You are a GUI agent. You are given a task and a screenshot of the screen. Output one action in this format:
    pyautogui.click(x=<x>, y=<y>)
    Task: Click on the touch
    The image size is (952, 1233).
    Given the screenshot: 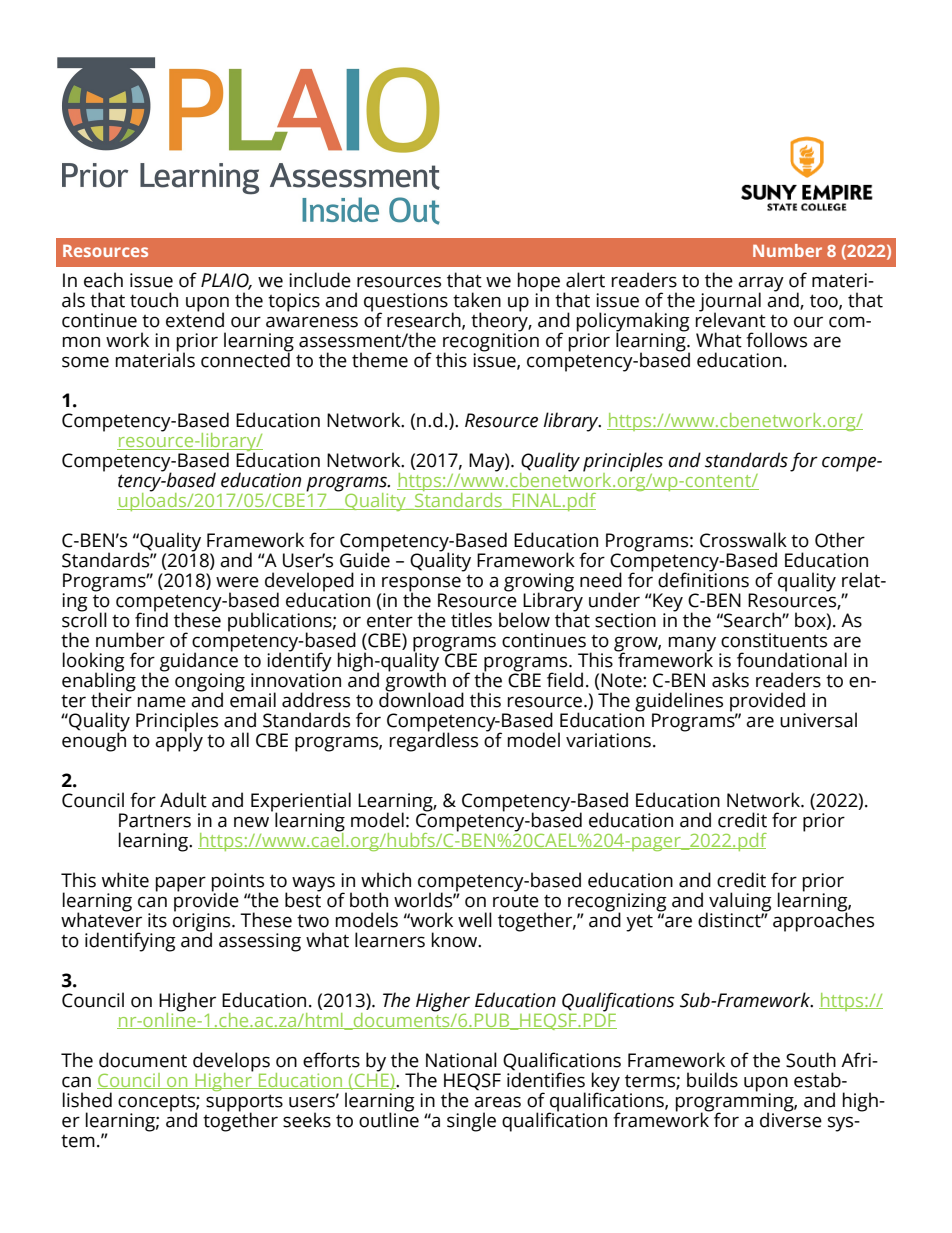 What is the action you would take?
    pyautogui.click(x=154, y=300)
